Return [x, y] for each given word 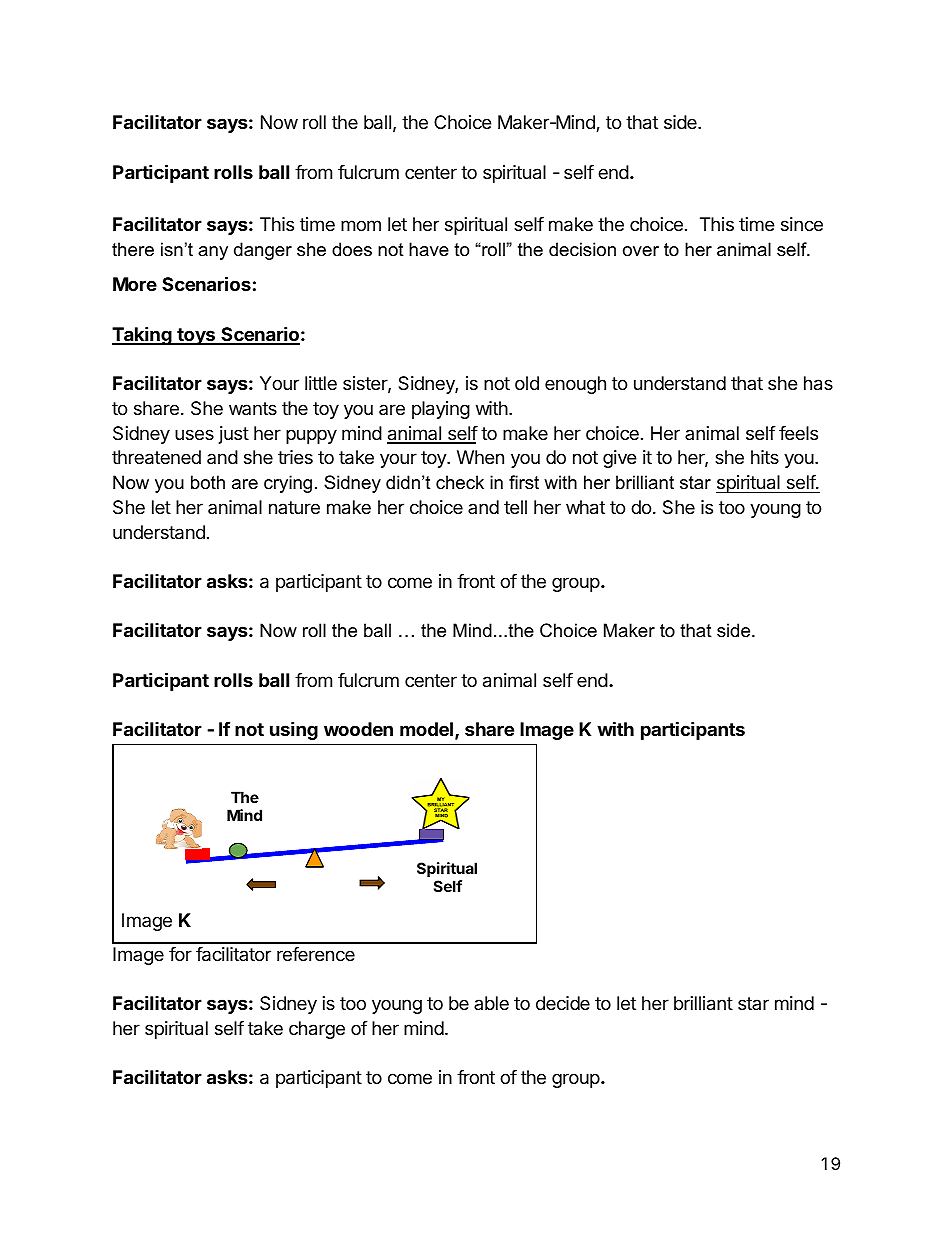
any [213, 253]
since [802, 224]
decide [563, 1003]
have [429, 249]
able [491, 1003]
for [180, 954]
